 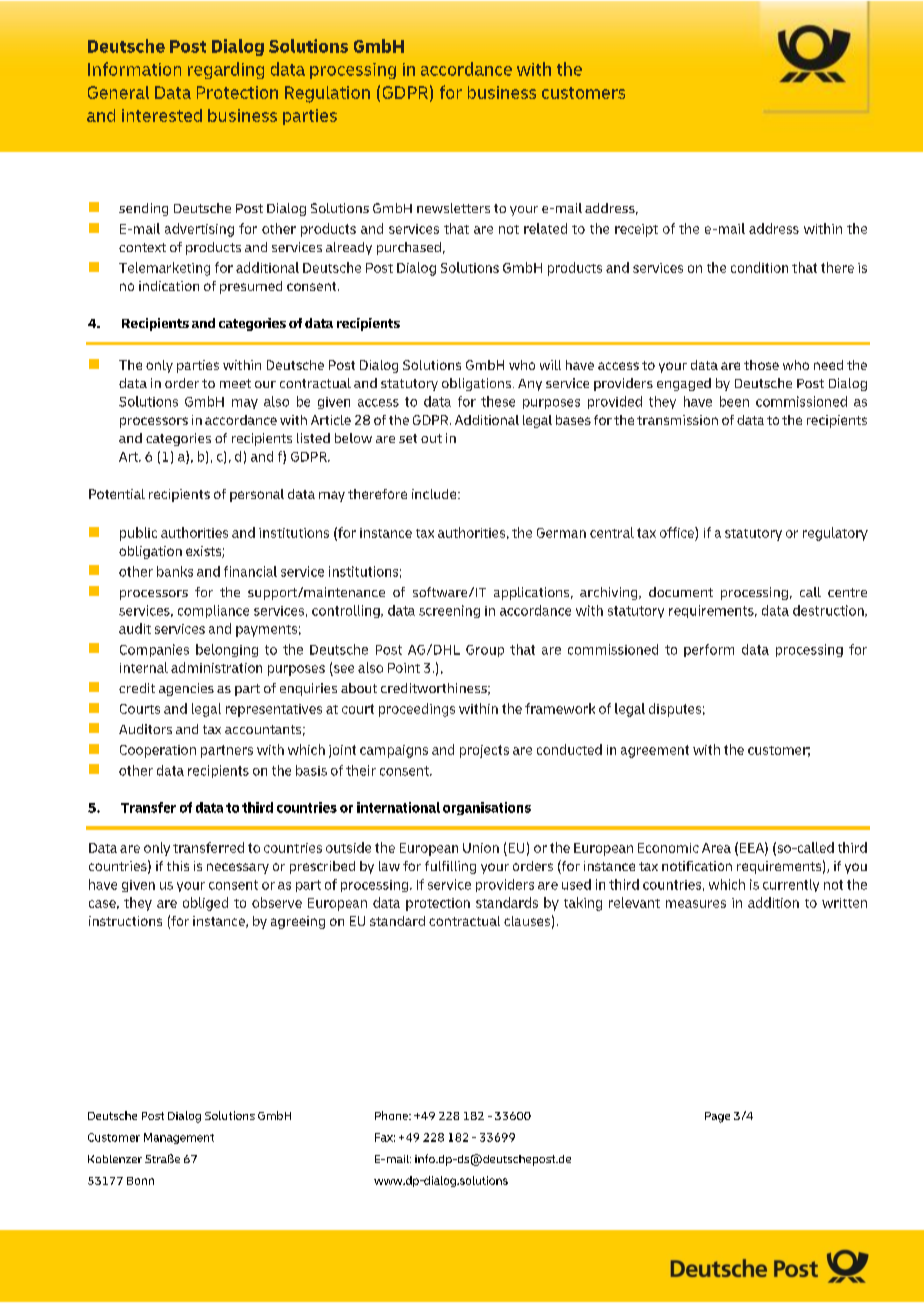 What do you see at coordinates (636, 230) in the document?
I see `receipt` at bounding box center [636, 230].
